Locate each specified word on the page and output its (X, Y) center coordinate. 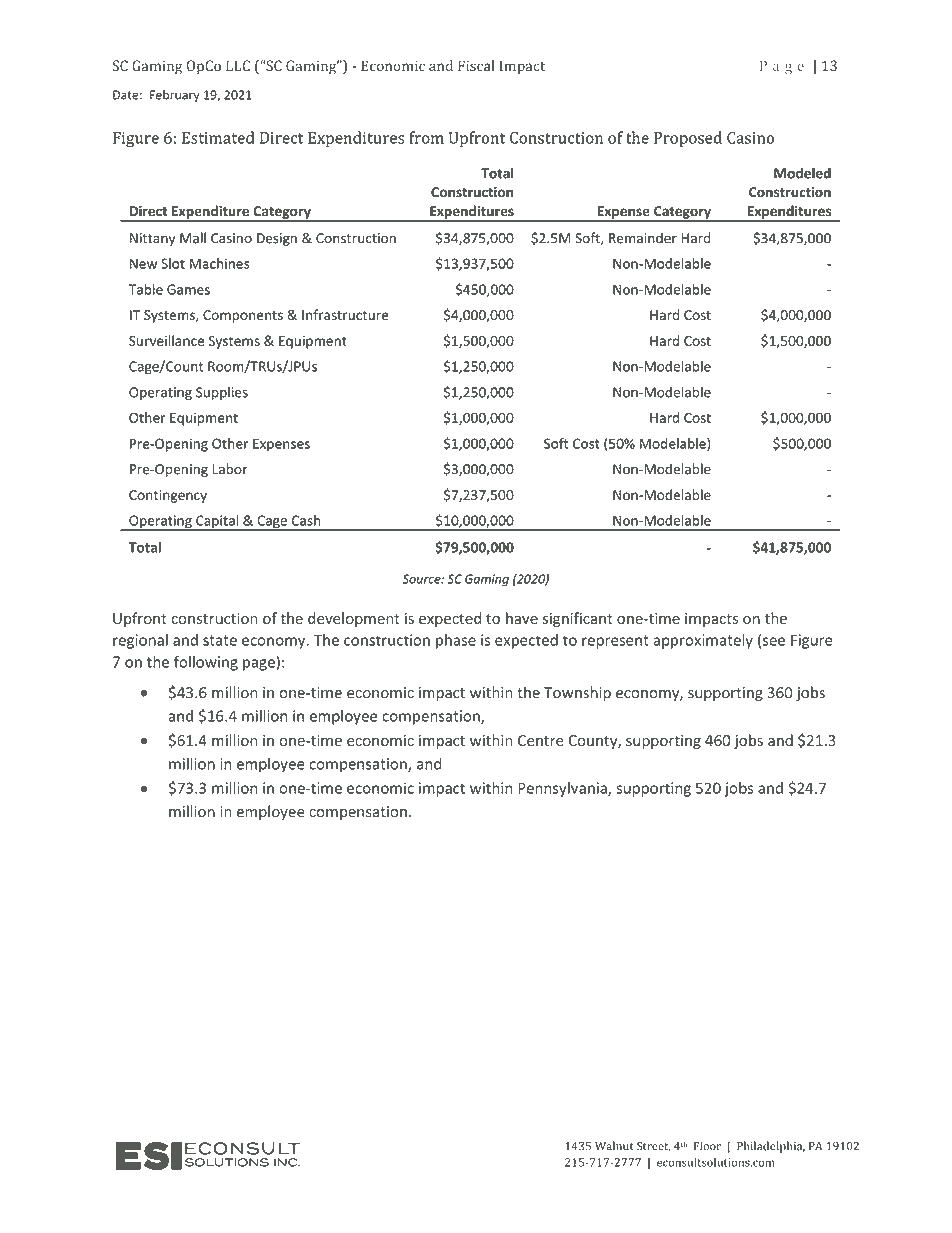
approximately (703, 641)
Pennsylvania (563, 789)
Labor (230, 469)
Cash (306, 520)
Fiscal (476, 65)
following (206, 663)
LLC (238, 65)
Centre (541, 740)
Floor (707, 1146)
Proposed (688, 139)
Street (654, 1146)
